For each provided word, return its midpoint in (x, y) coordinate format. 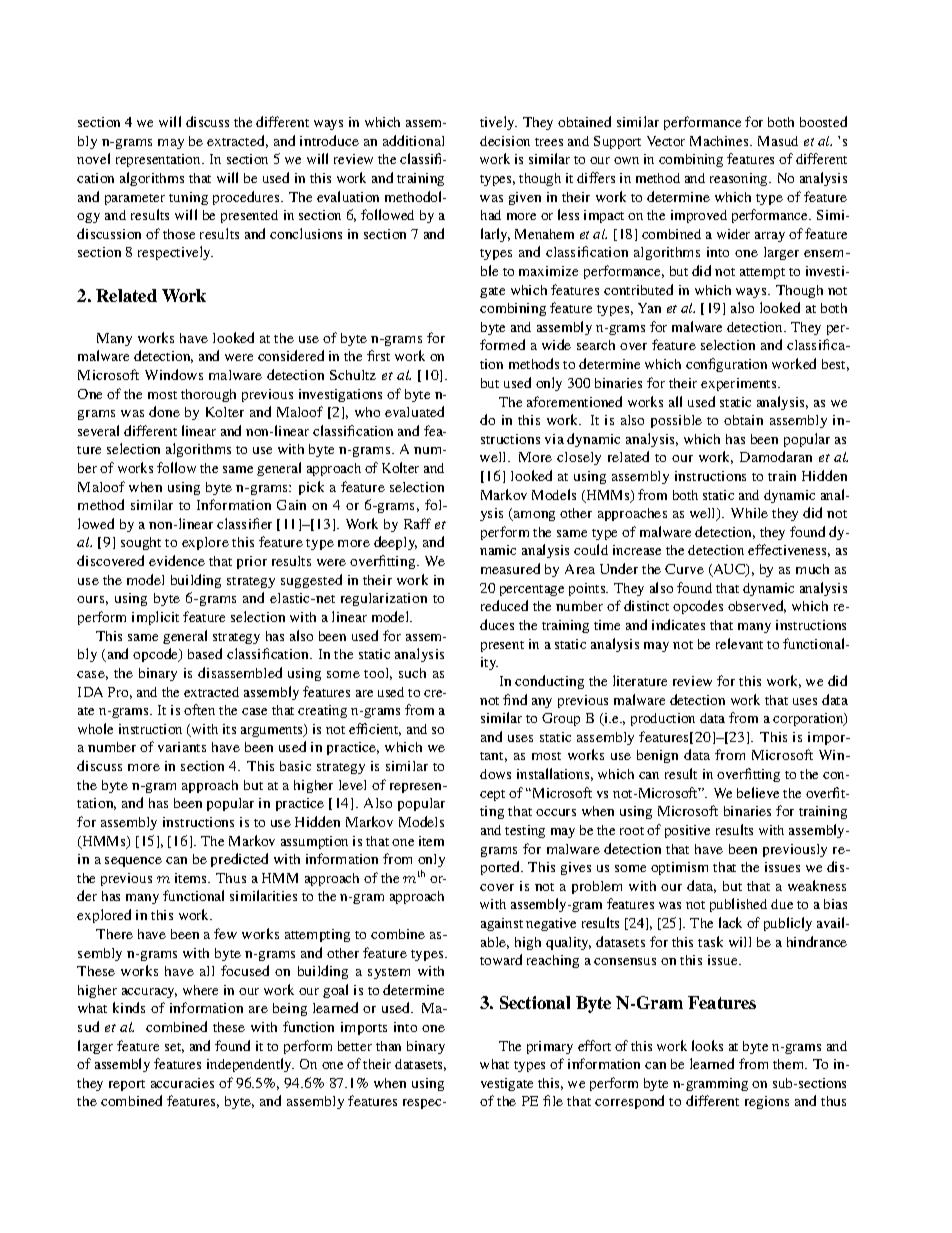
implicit (155, 618)
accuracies (182, 1083)
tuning (188, 198)
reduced (504, 605)
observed (757, 606)
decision (505, 141)
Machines (720, 141)
